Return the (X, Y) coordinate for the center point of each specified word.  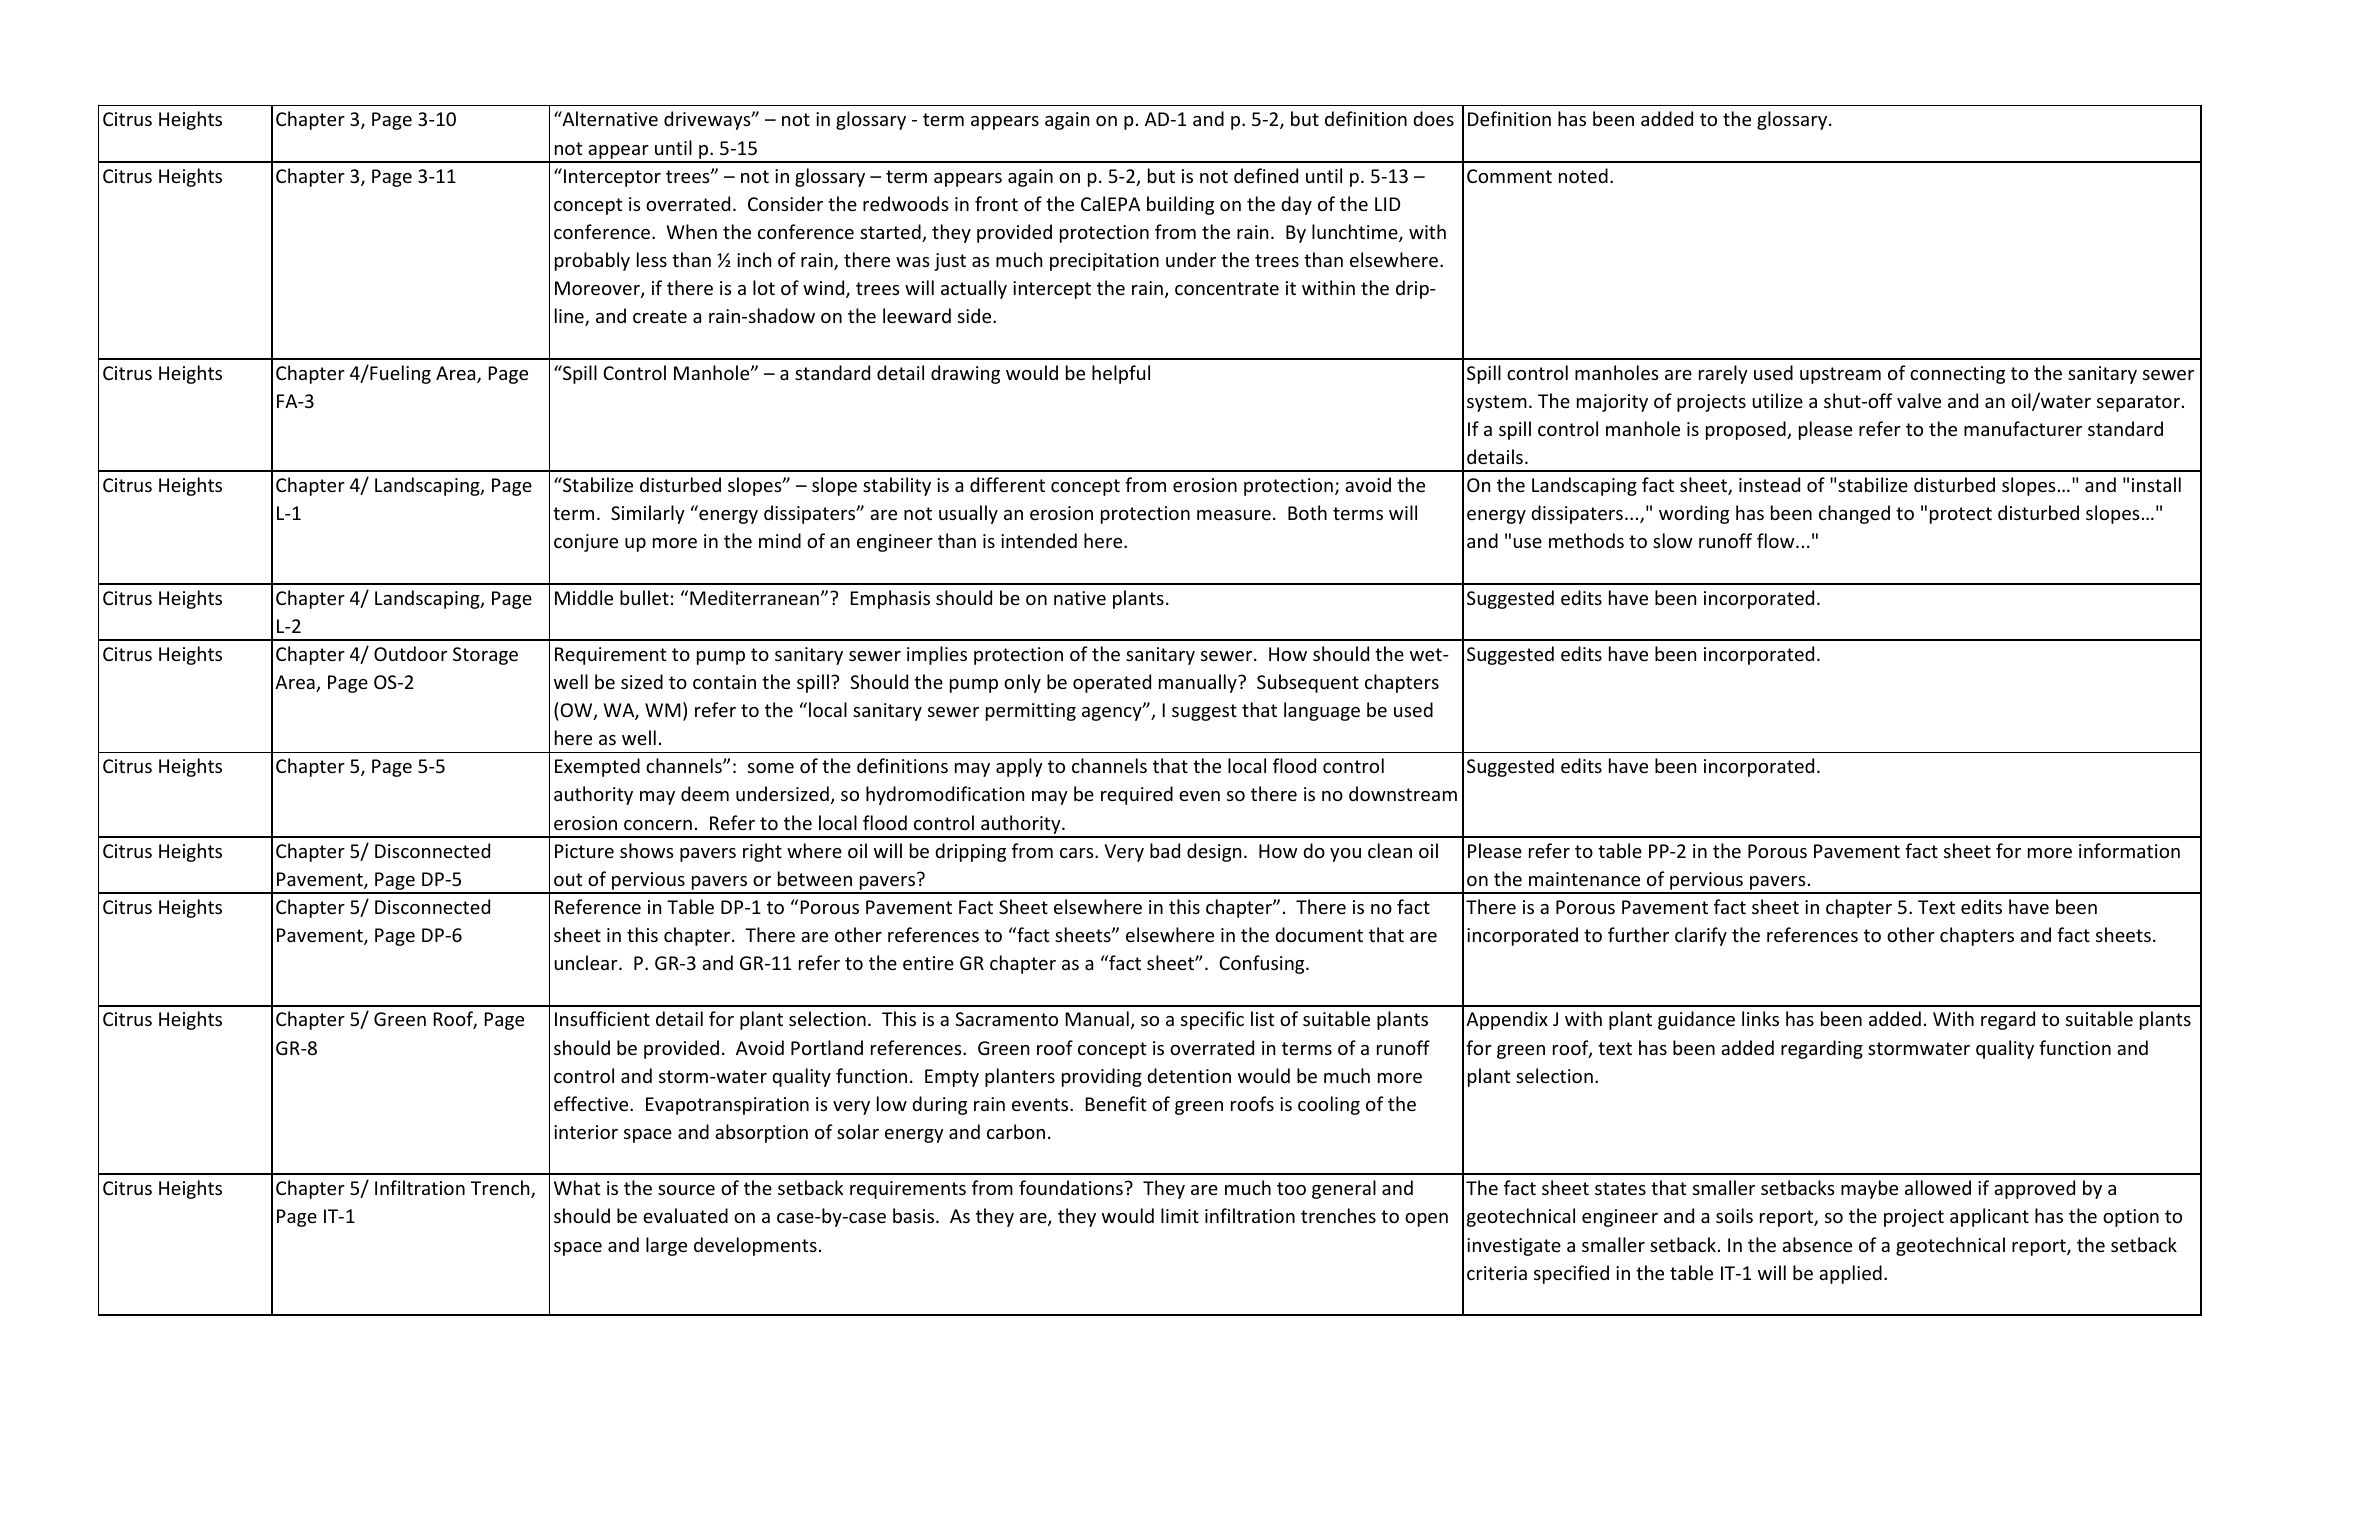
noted (1583, 175)
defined (1266, 175)
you (1345, 855)
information (2129, 850)
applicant (1989, 1217)
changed (1854, 514)
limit (1180, 1215)
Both (1307, 512)
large (666, 1246)
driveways (708, 120)
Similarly (648, 514)
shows (647, 850)
